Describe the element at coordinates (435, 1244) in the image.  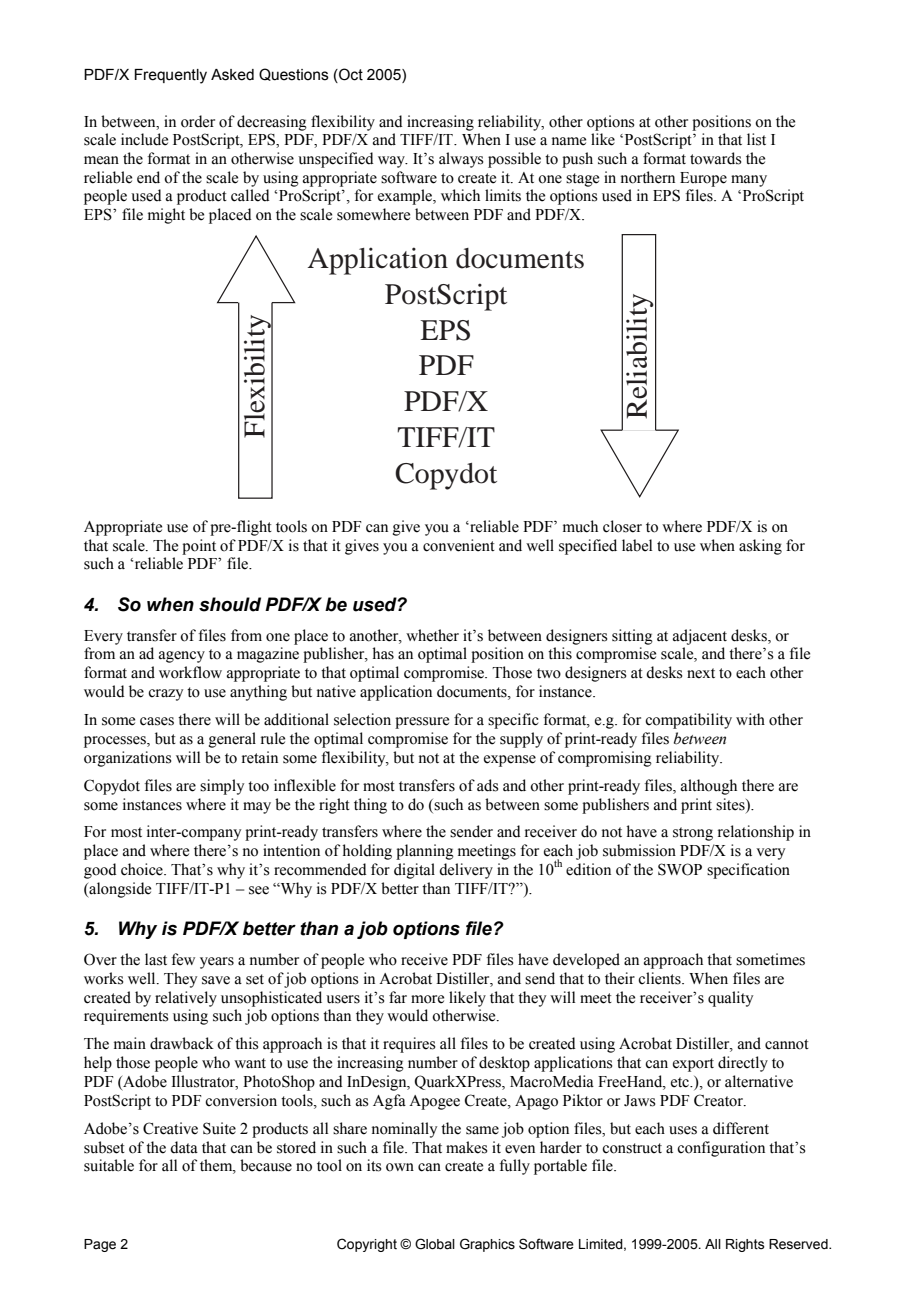
I see `Global` at that location.
